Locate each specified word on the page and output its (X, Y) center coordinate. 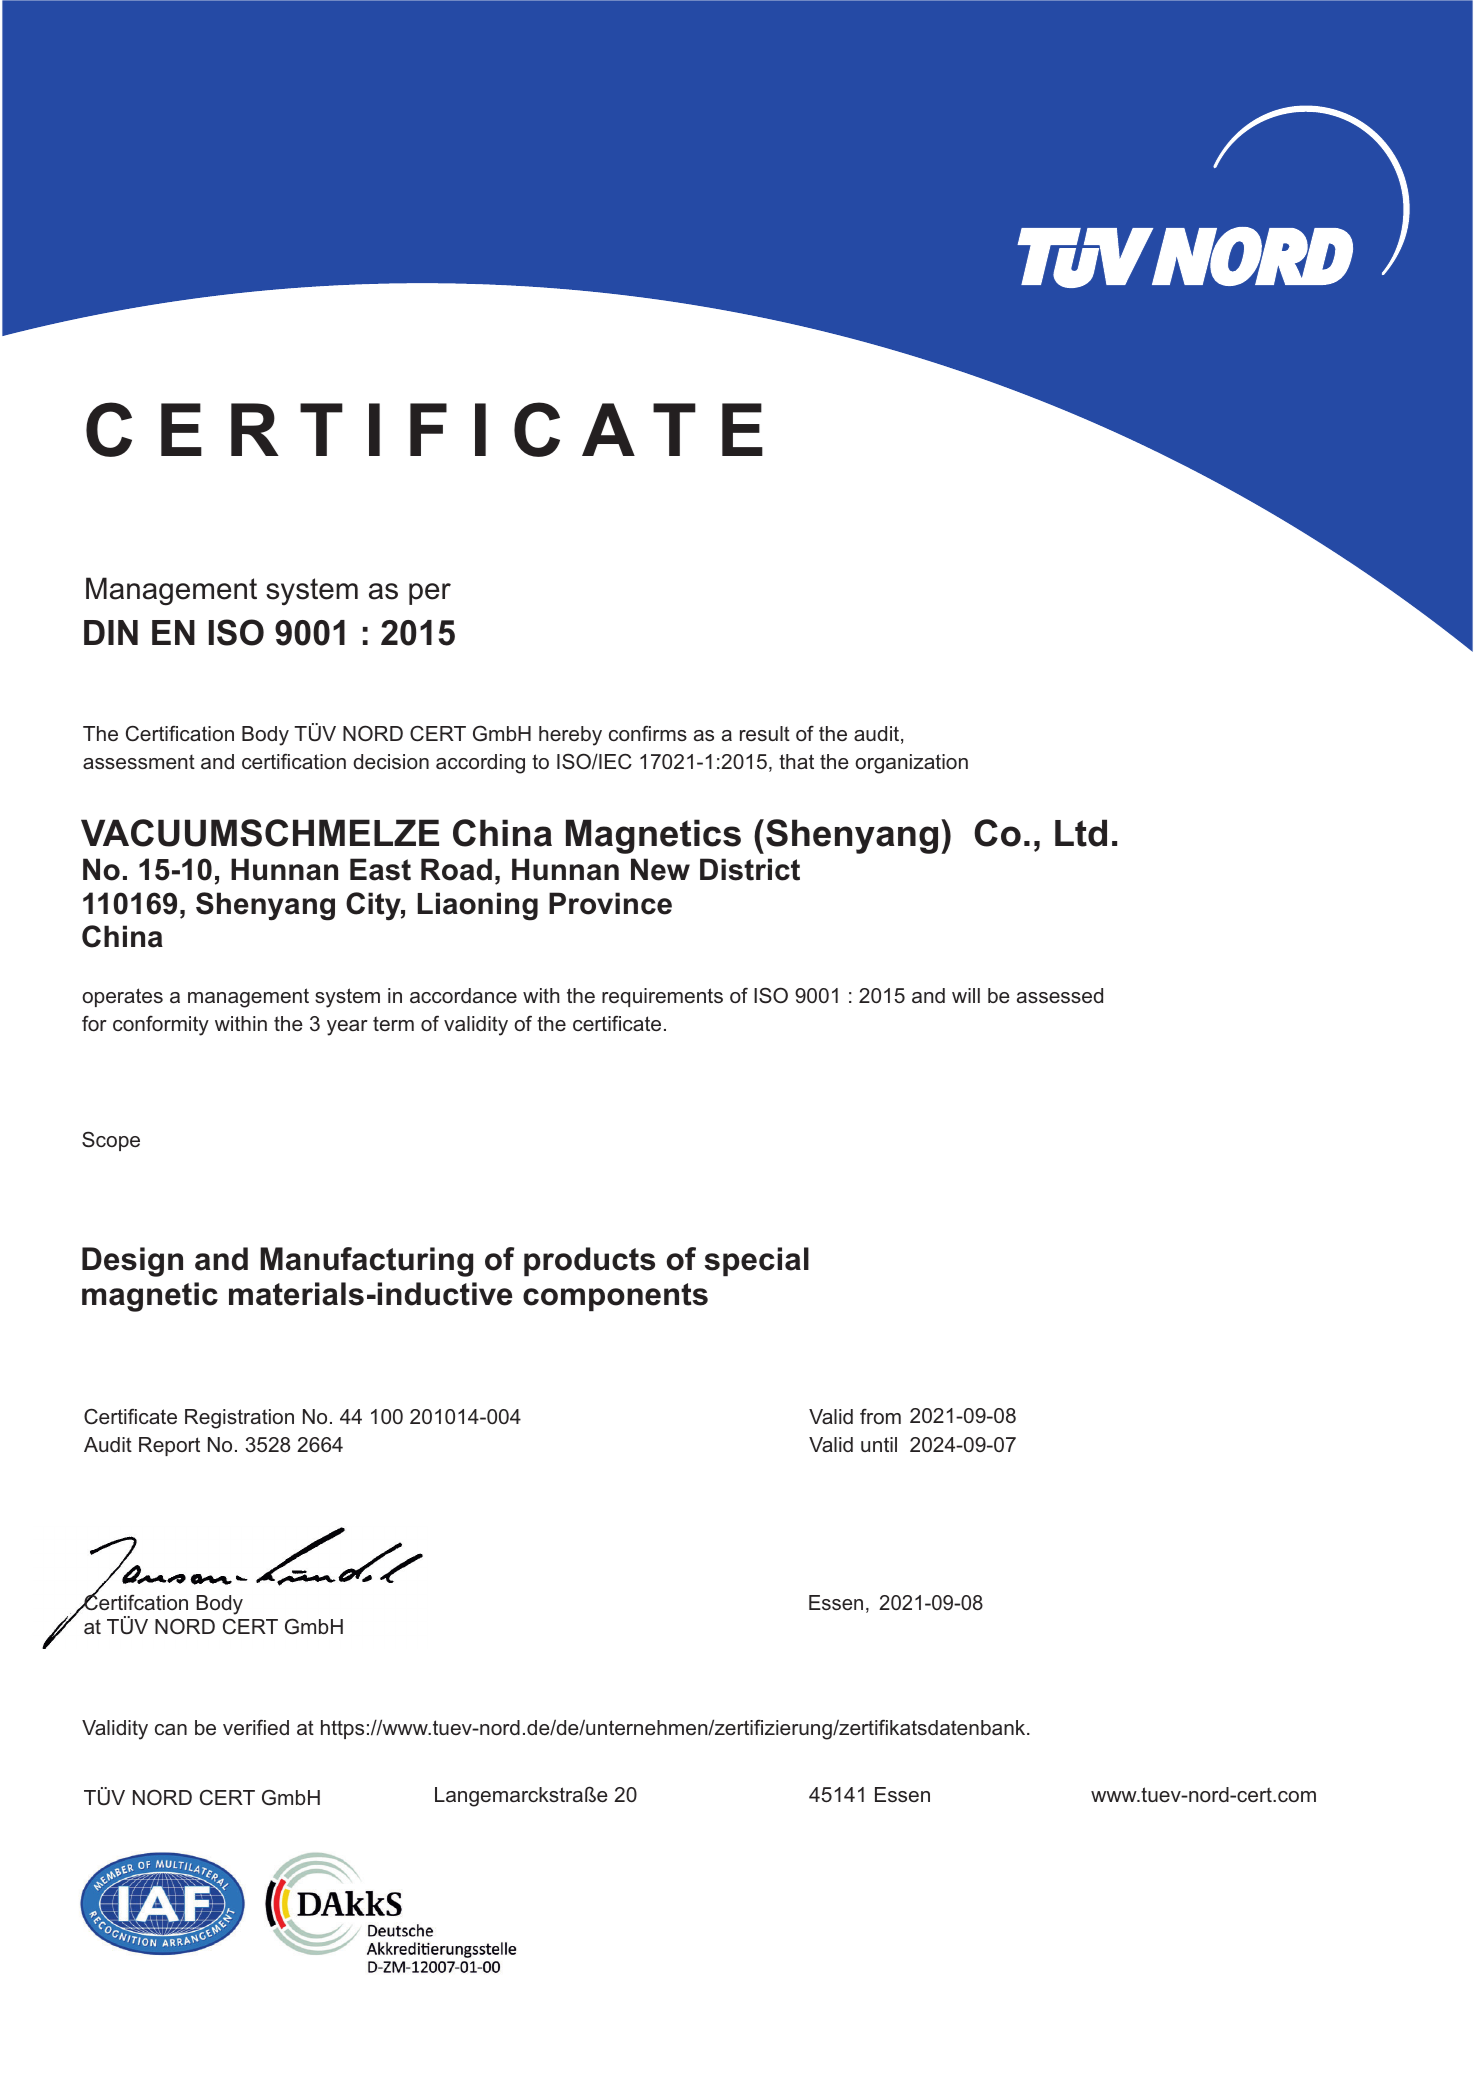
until (879, 1444)
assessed (1060, 995)
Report (169, 1446)
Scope (111, 1141)
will (966, 995)
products (589, 1261)
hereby (570, 736)
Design (132, 1262)
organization (911, 764)
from (880, 1416)
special (756, 1261)
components (615, 1297)
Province (610, 903)
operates (122, 997)
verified (256, 1727)
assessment (139, 762)
